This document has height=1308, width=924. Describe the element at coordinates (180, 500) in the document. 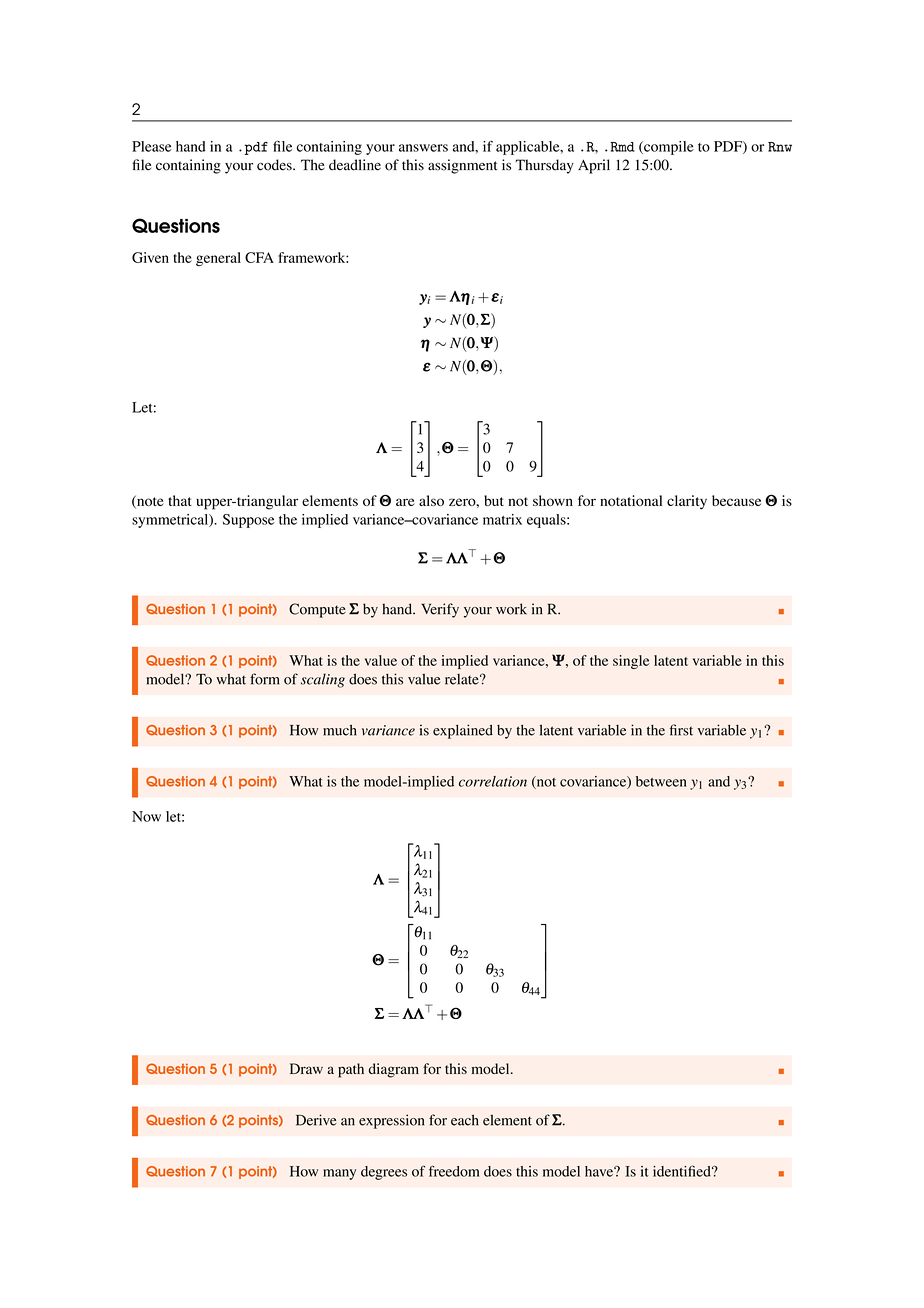

I see `that` at that location.
